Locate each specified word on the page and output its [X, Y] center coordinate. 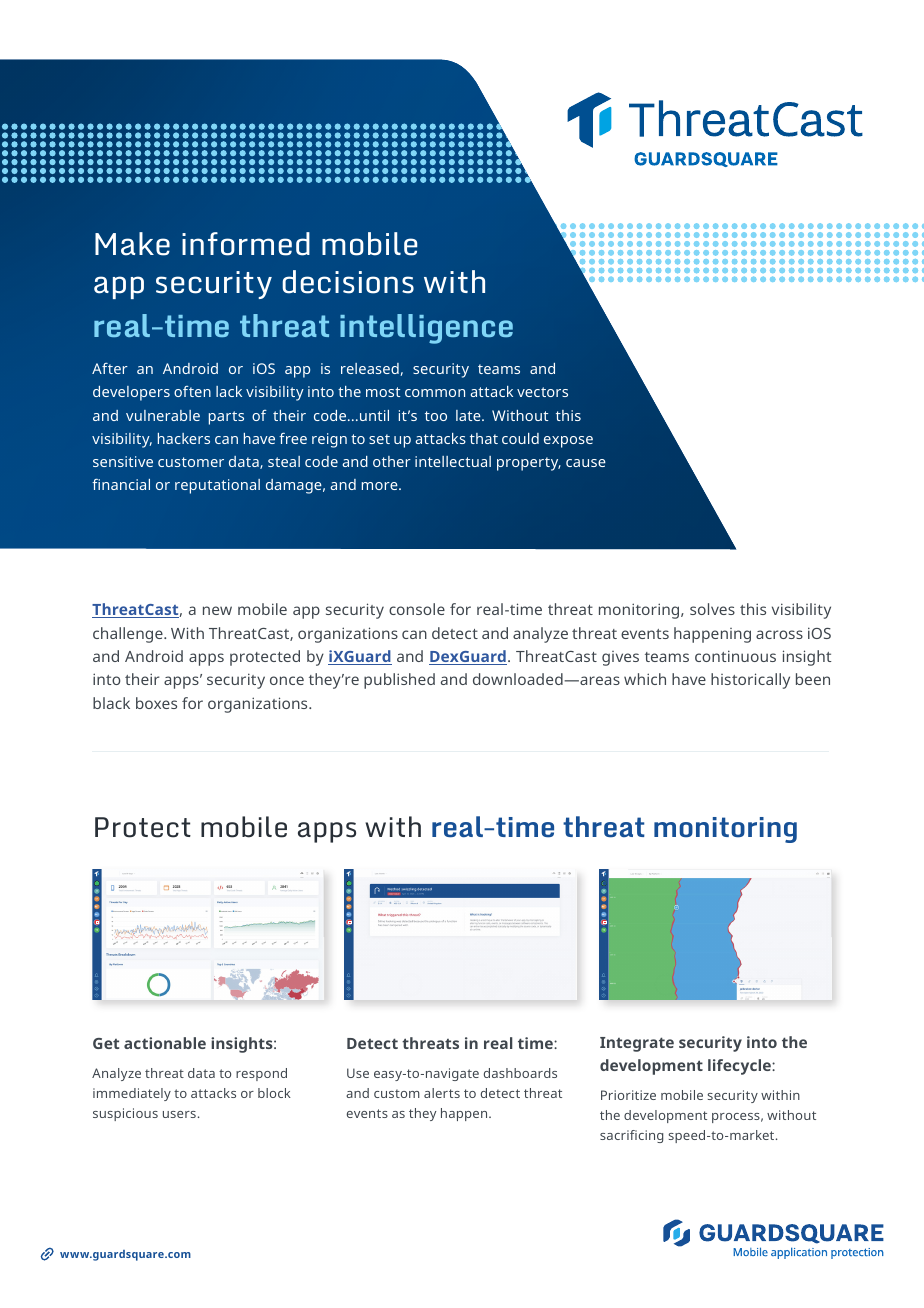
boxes [156, 703]
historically [750, 681]
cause [586, 463]
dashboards [520, 1073]
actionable [165, 1043]
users [179, 1114]
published [399, 681]
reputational [217, 486]
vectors [542, 392]
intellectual [453, 461]
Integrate [637, 1044]
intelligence [426, 329]
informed [246, 244]
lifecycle [740, 1067]
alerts [442, 1093]
